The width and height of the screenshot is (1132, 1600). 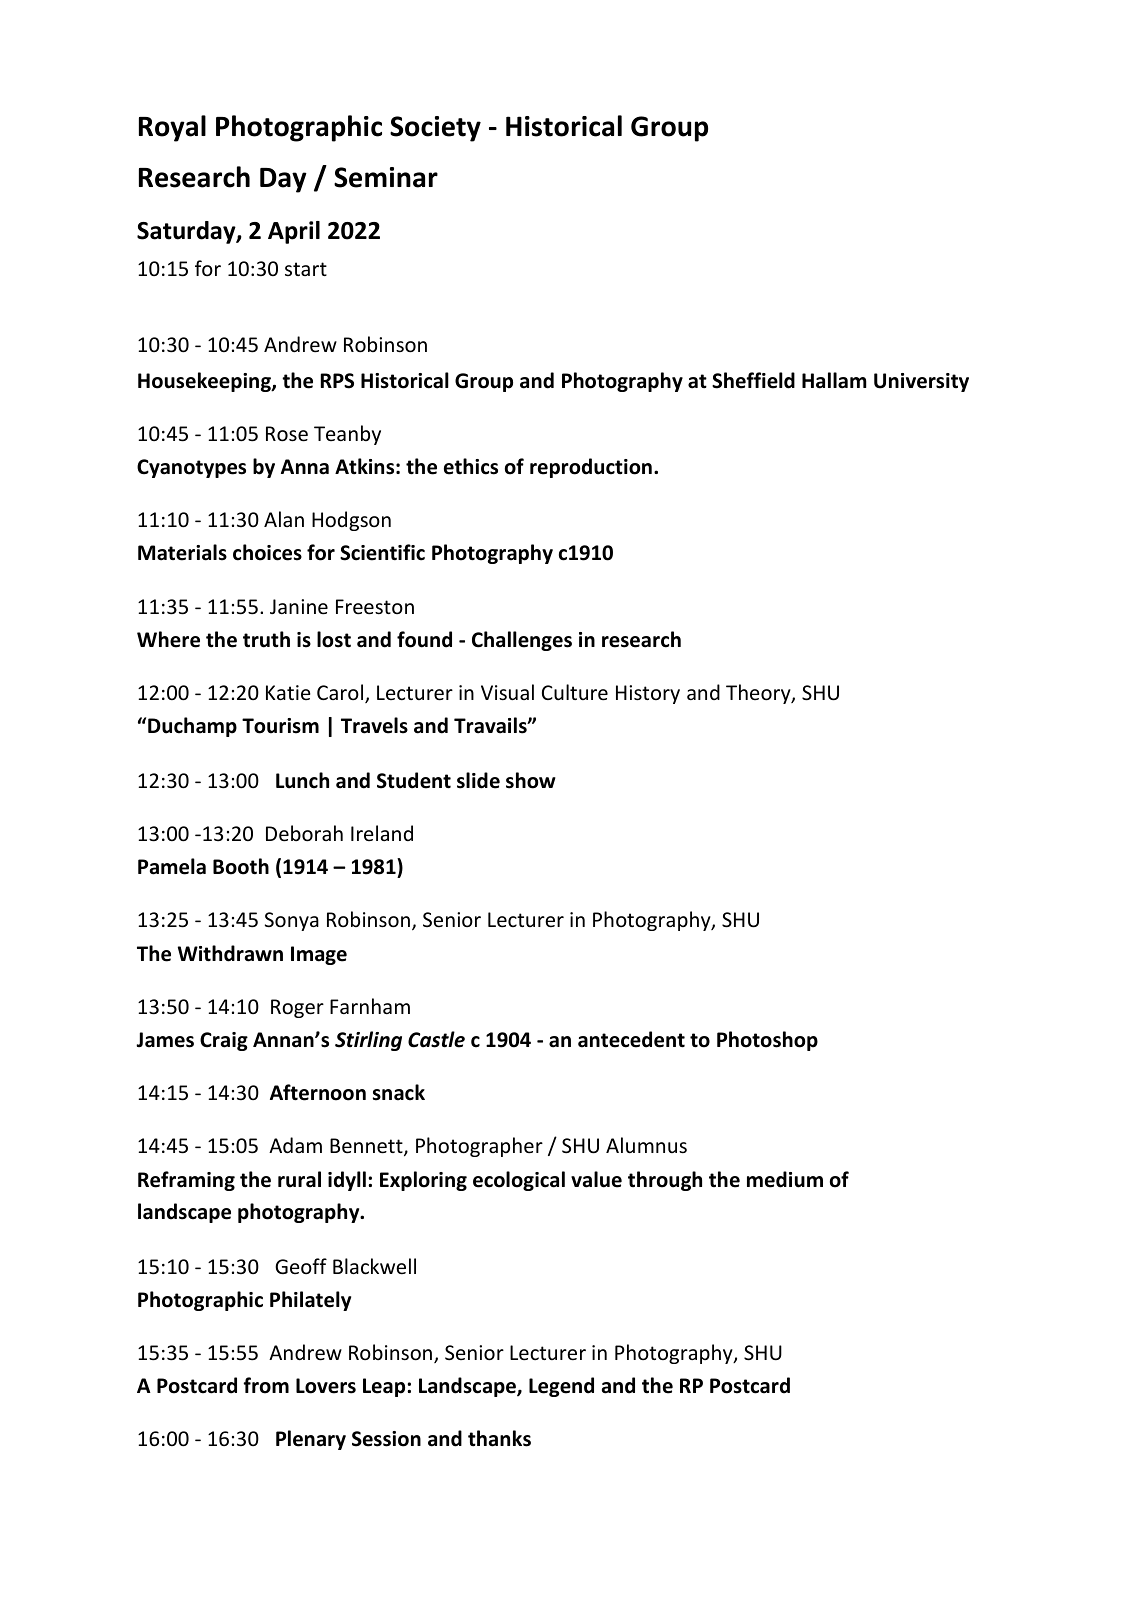 What do you see at coordinates (522, 641) in the screenshot?
I see `Challenges` at bounding box center [522, 641].
